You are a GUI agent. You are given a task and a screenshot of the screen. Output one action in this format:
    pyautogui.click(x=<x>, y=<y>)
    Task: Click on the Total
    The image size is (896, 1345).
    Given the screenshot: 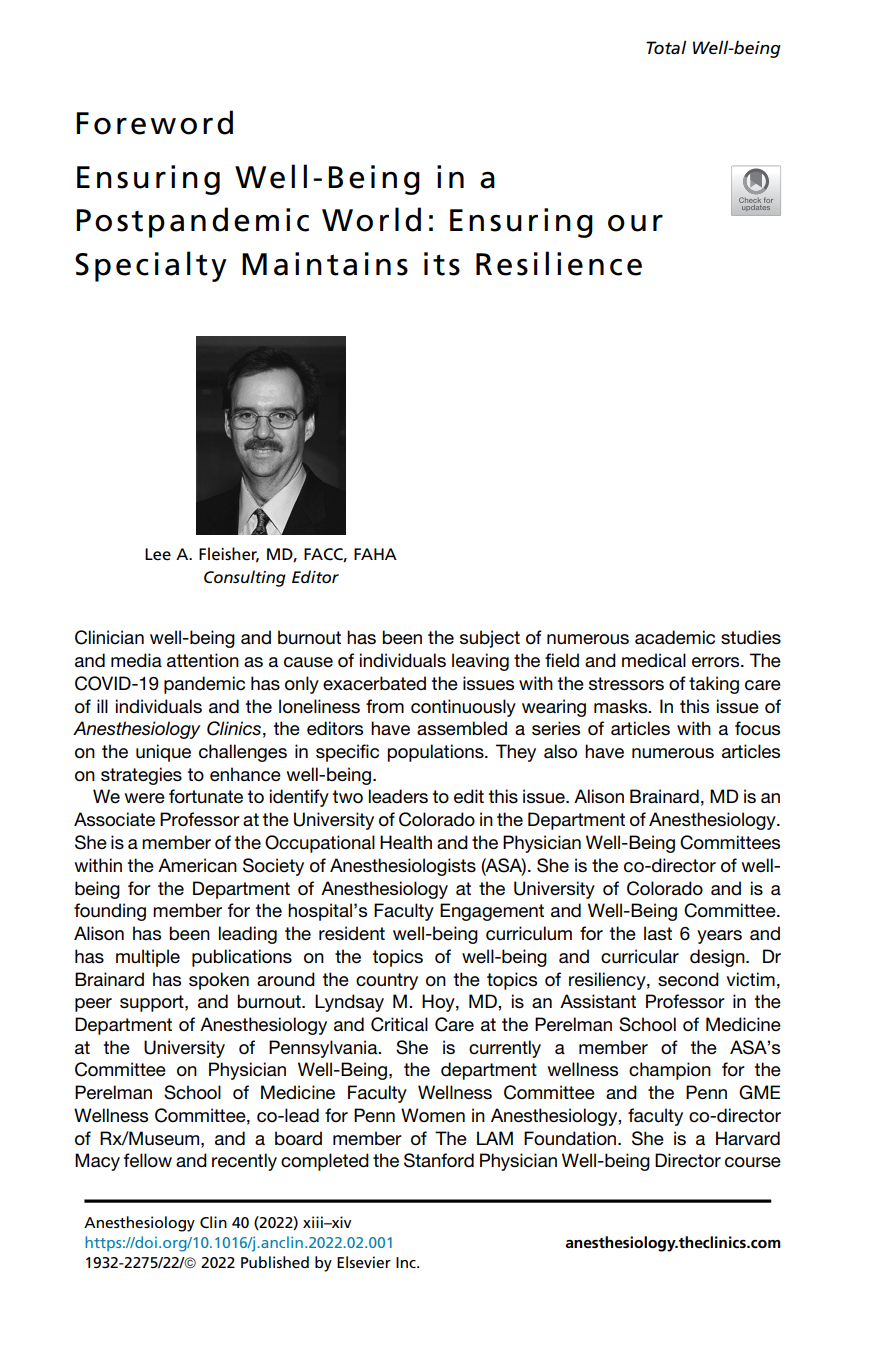 What is the action you would take?
    pyautogui.click(x=666, y=47)
